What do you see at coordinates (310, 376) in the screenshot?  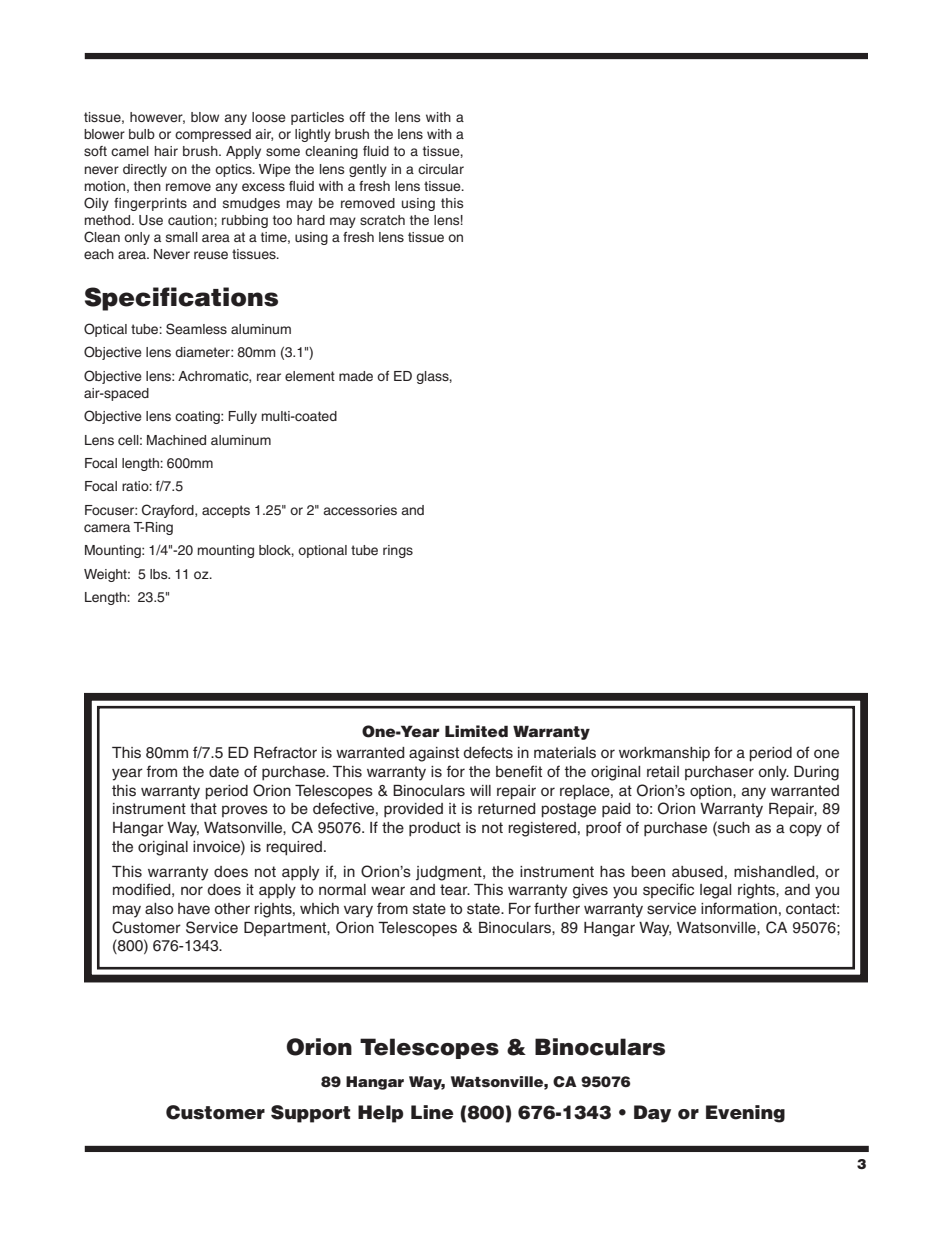 I see `element` at bounding box center [310, 376].
